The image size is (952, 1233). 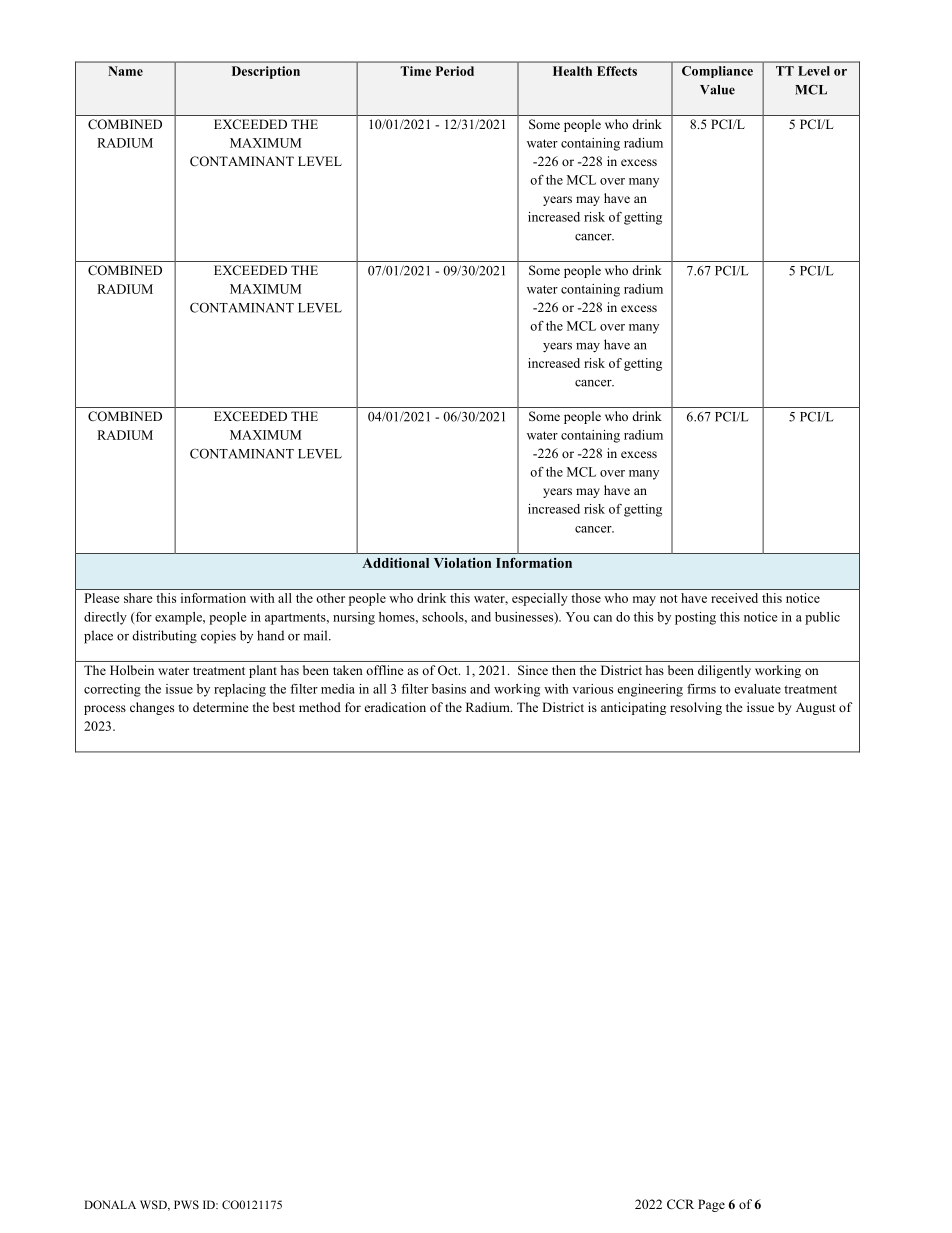 What do you see at coordinates (696, 708) in the page?
I see `resolving` at bounding box center [696, 708].
